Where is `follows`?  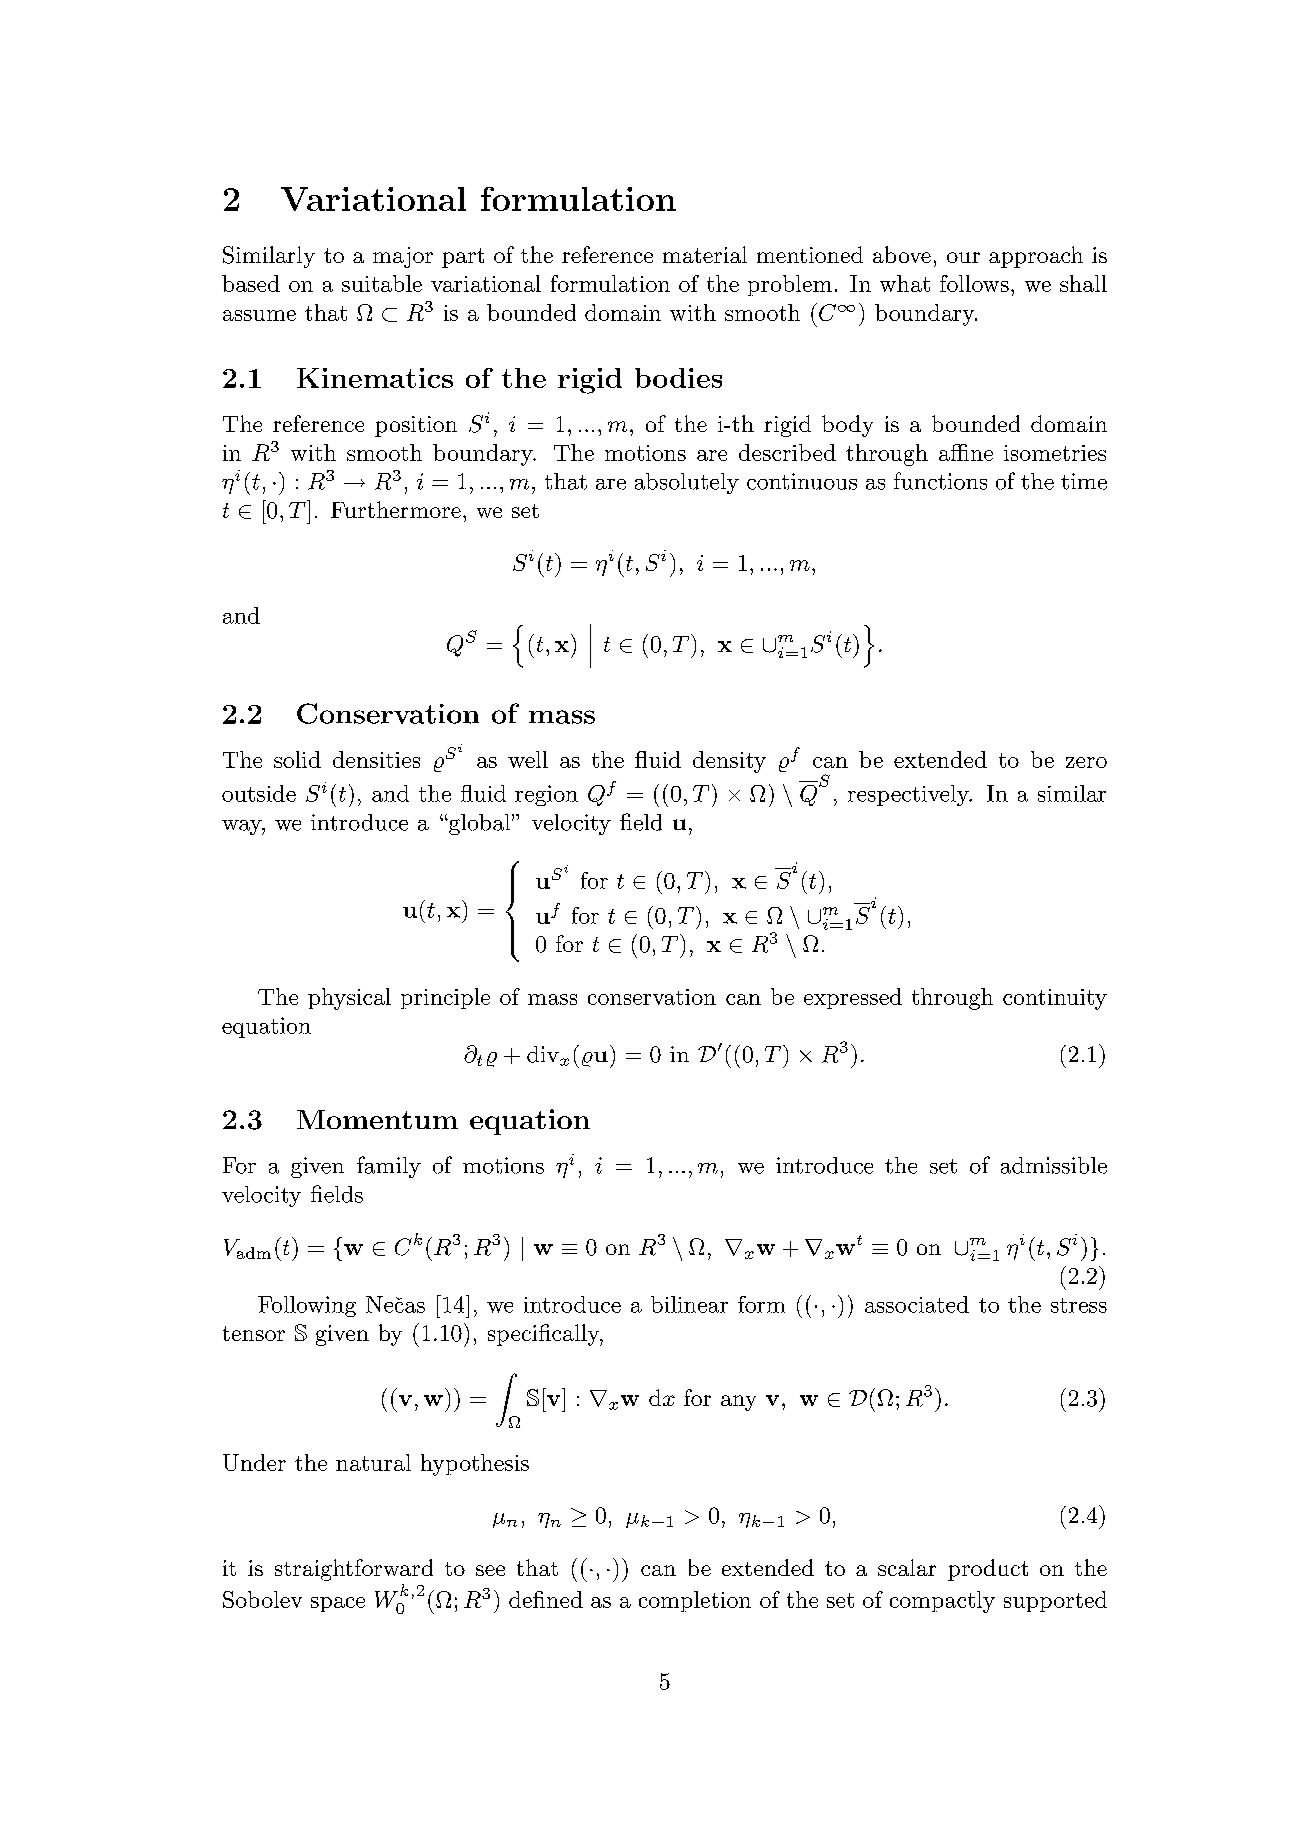 follows is located at coordinates (974, 283).
